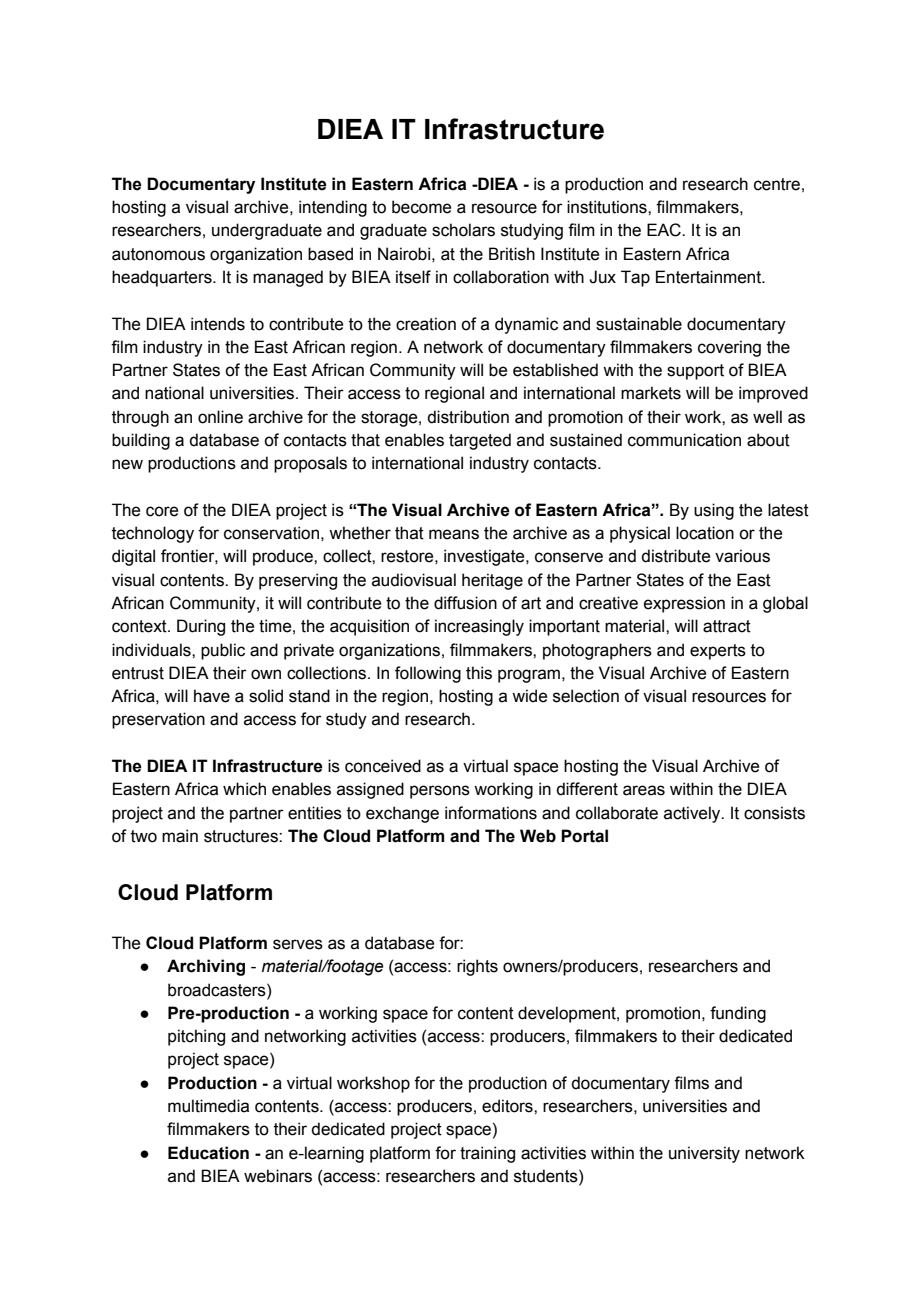 This page has width=924, height=1309. Describe the element at coordinates (208, 1153) in the page. I see `Education` at that location.
